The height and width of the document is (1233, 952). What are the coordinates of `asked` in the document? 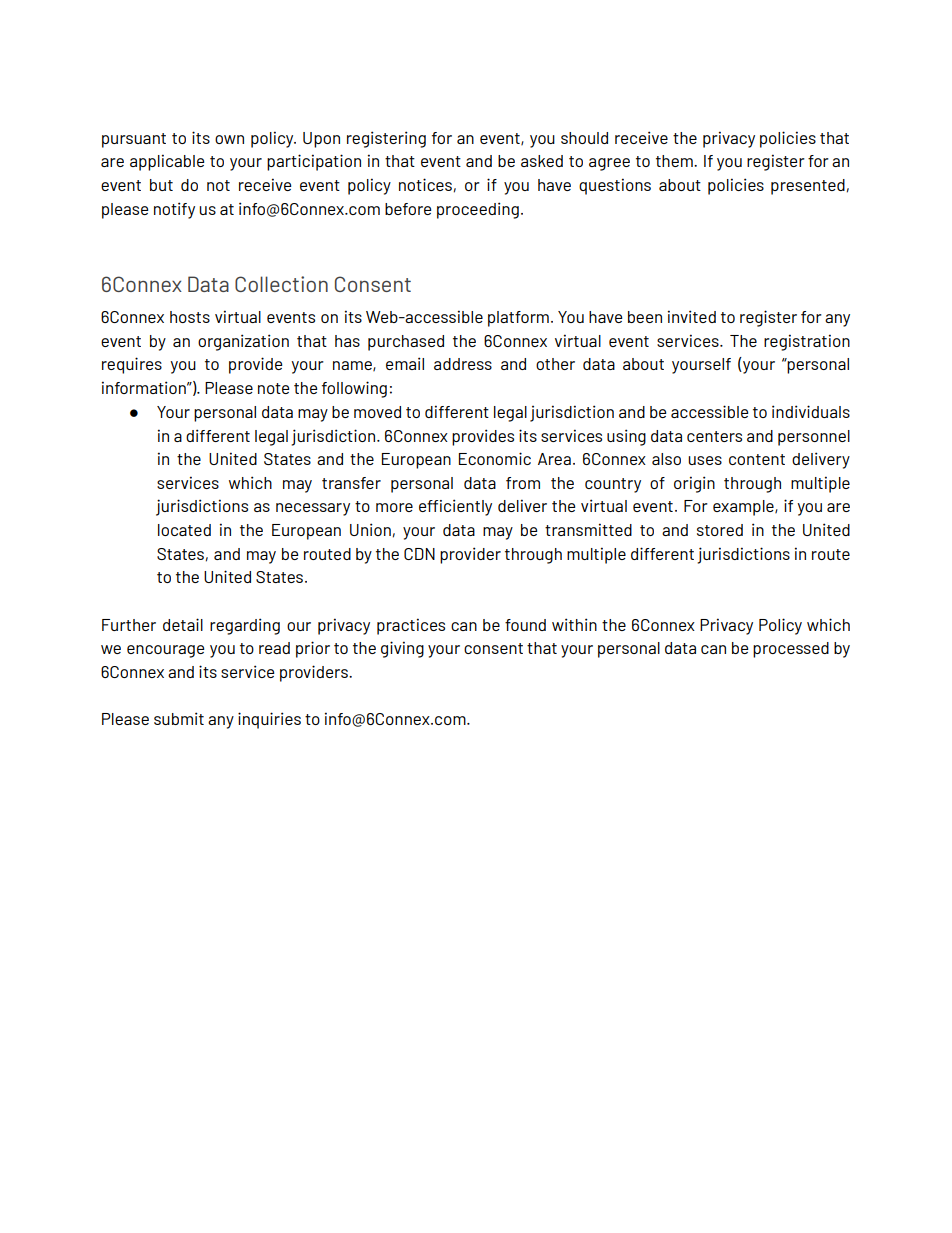 It's located at (542, 161).
